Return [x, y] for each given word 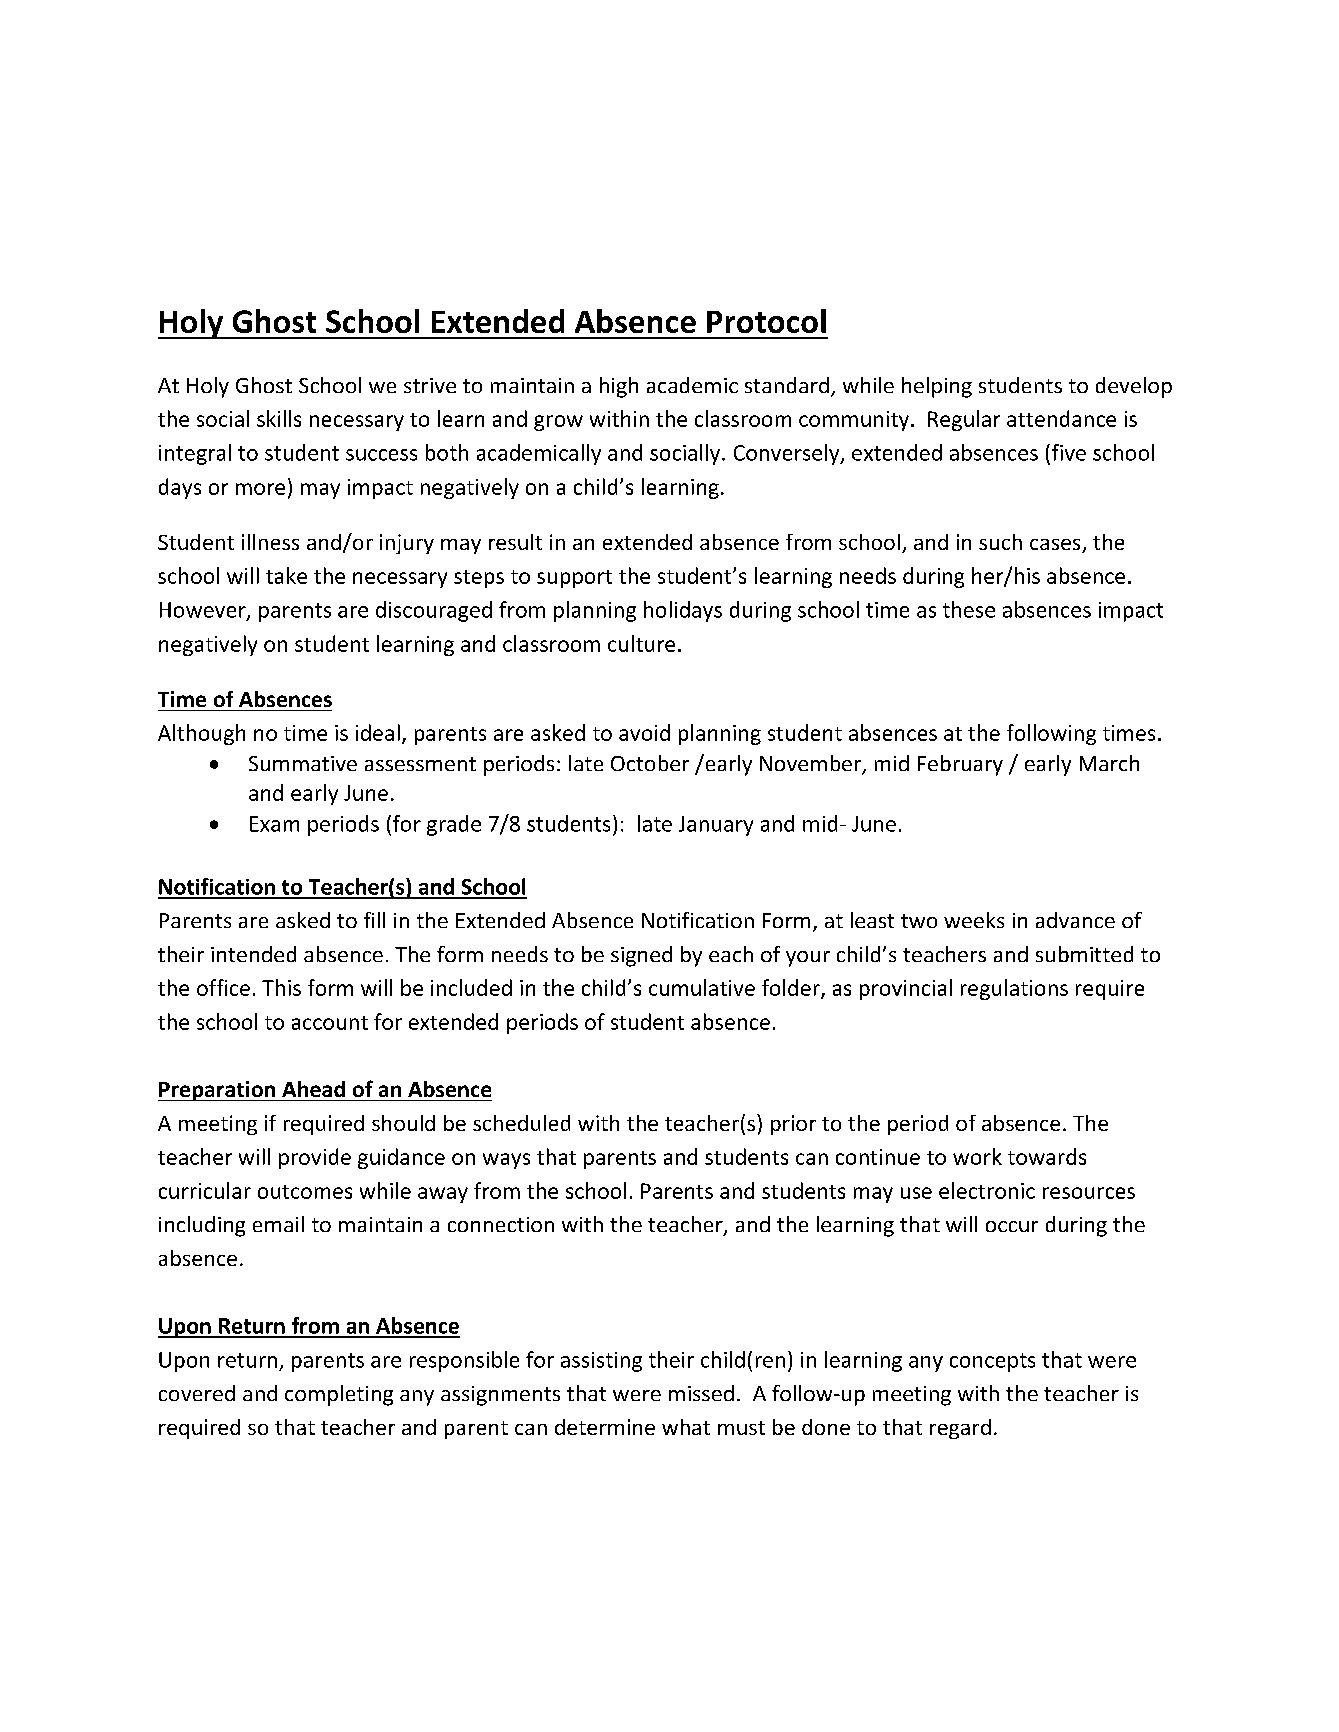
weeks [974, 920]
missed [701, 1393]
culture [641, 643]
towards [1047, 1156]
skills [279, 418]
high [619, 387]
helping [937, 387]
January [716, 826]
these [969, 609]
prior [793, 1125]
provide [315, 1158]
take [286, 575]
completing [339, 1395]
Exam [274, 824]
